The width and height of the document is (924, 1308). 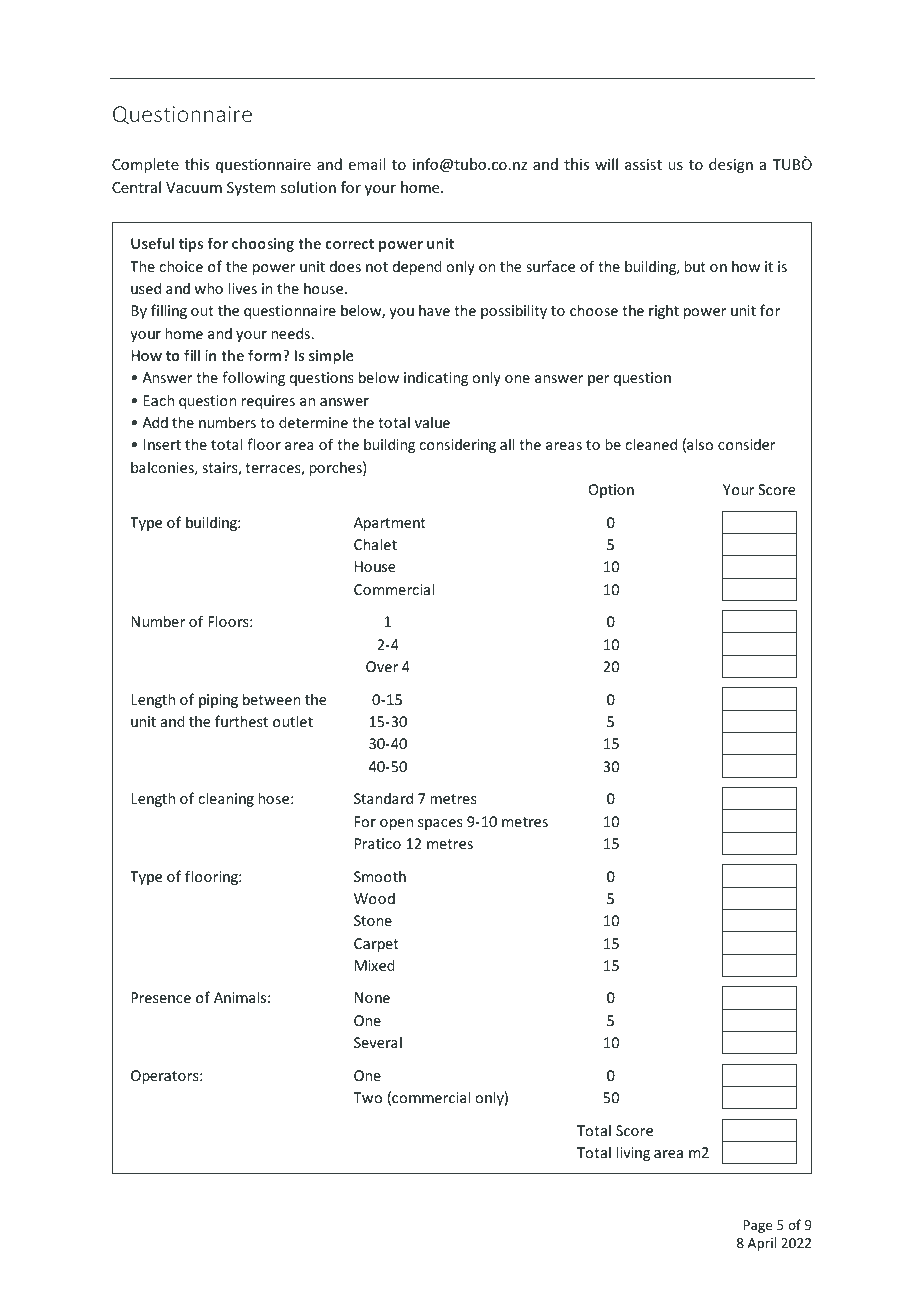 What do you see at coordinates (194, 187) in the document?
I see `Vacuum` at bounding box center [194, 187].
